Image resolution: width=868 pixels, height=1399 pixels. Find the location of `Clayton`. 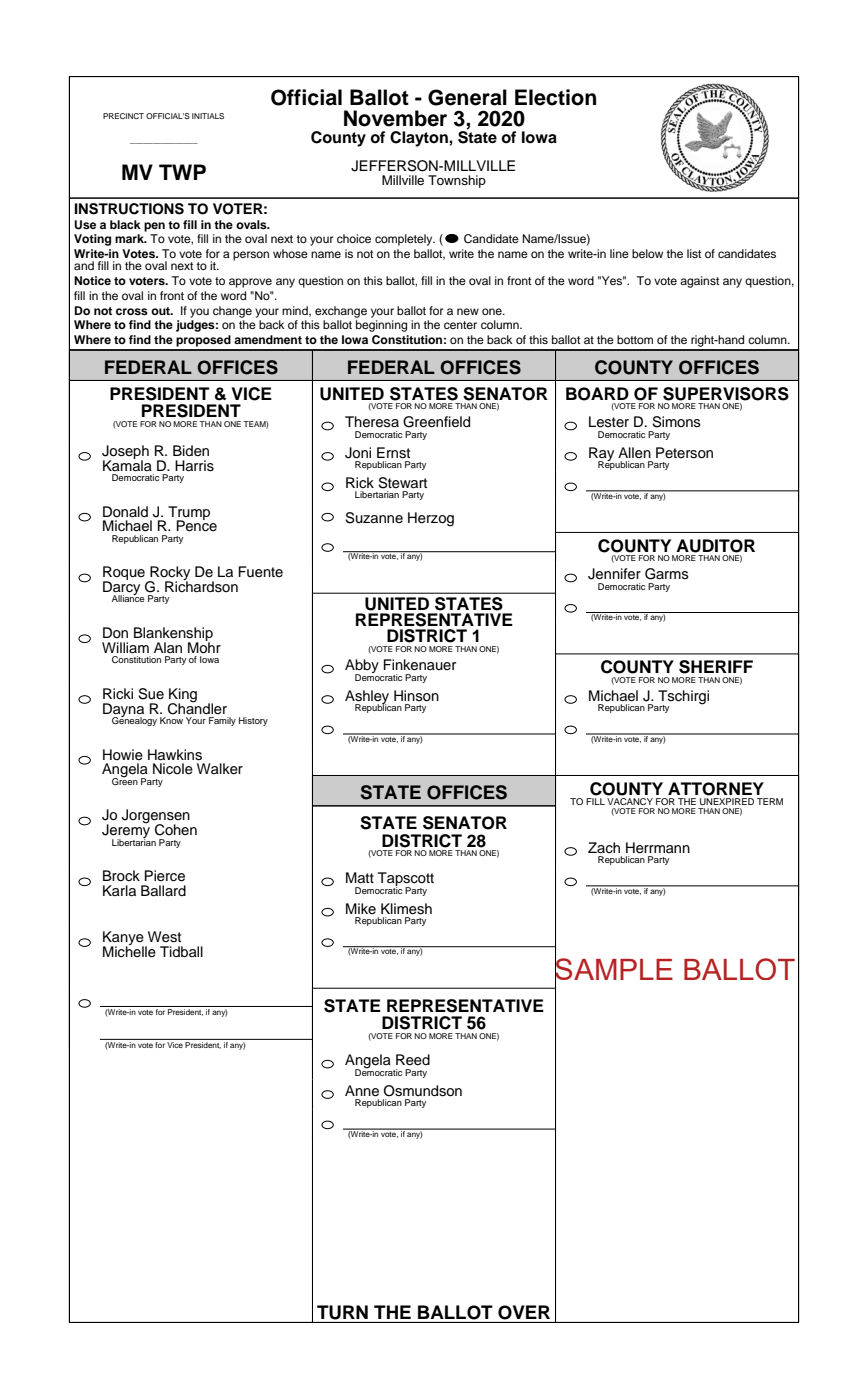

Clayton is located at coordinates (420, 139).
